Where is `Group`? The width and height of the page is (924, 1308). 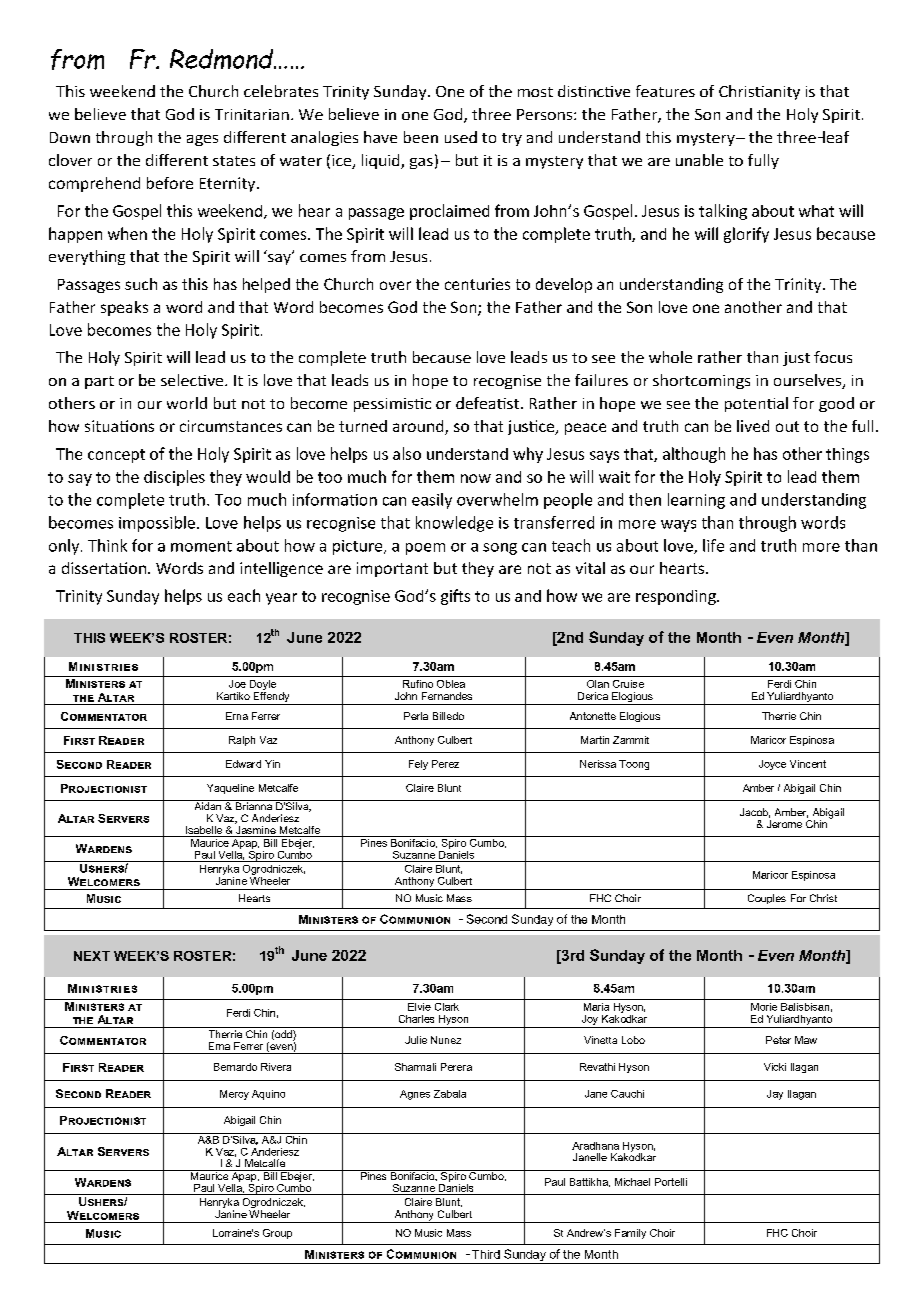 Group is located at coordinates (277, 1234).
